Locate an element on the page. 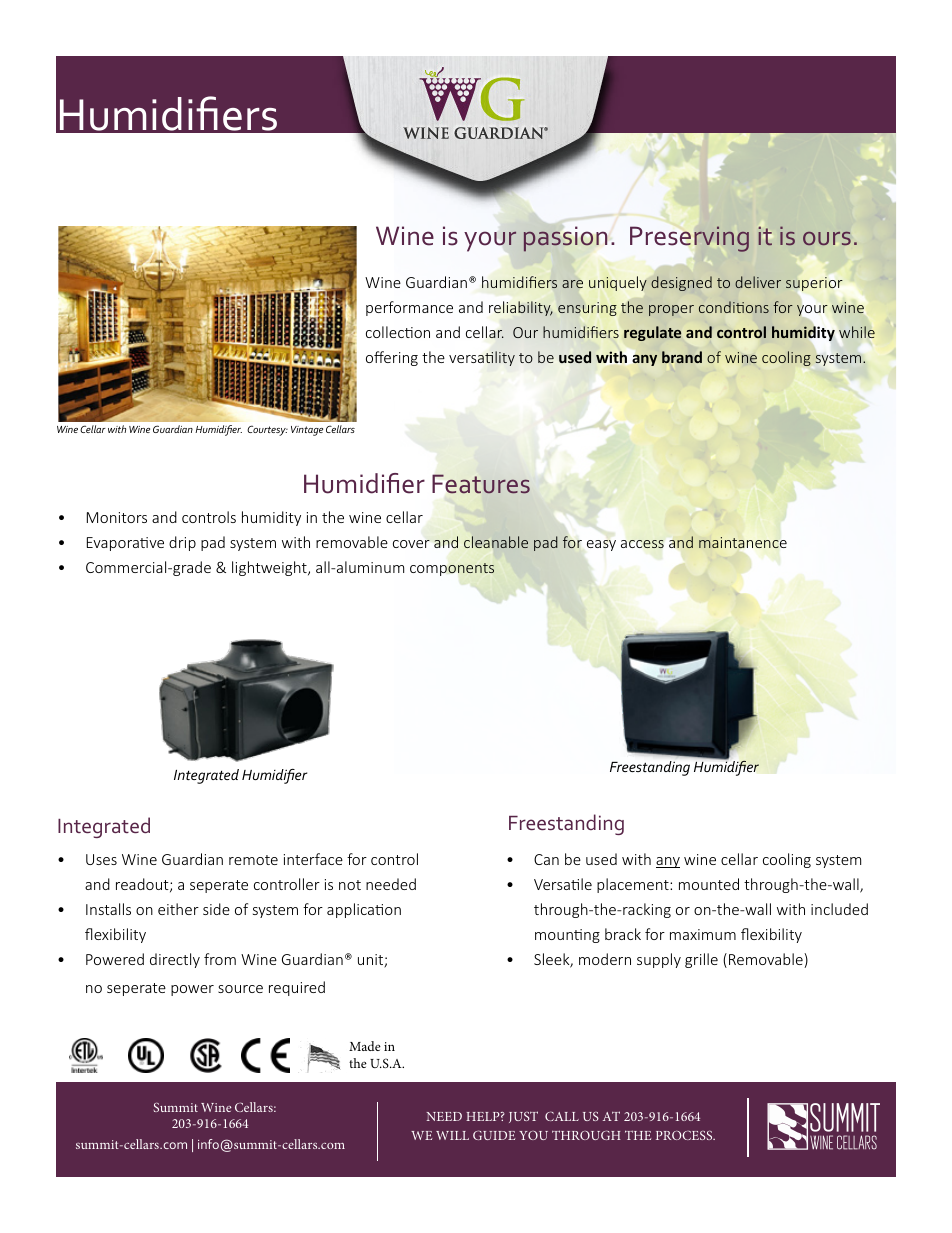 Image resolution: width=952 pixels, height=1233 pixels. performance is located at coordinates (409, 308).
